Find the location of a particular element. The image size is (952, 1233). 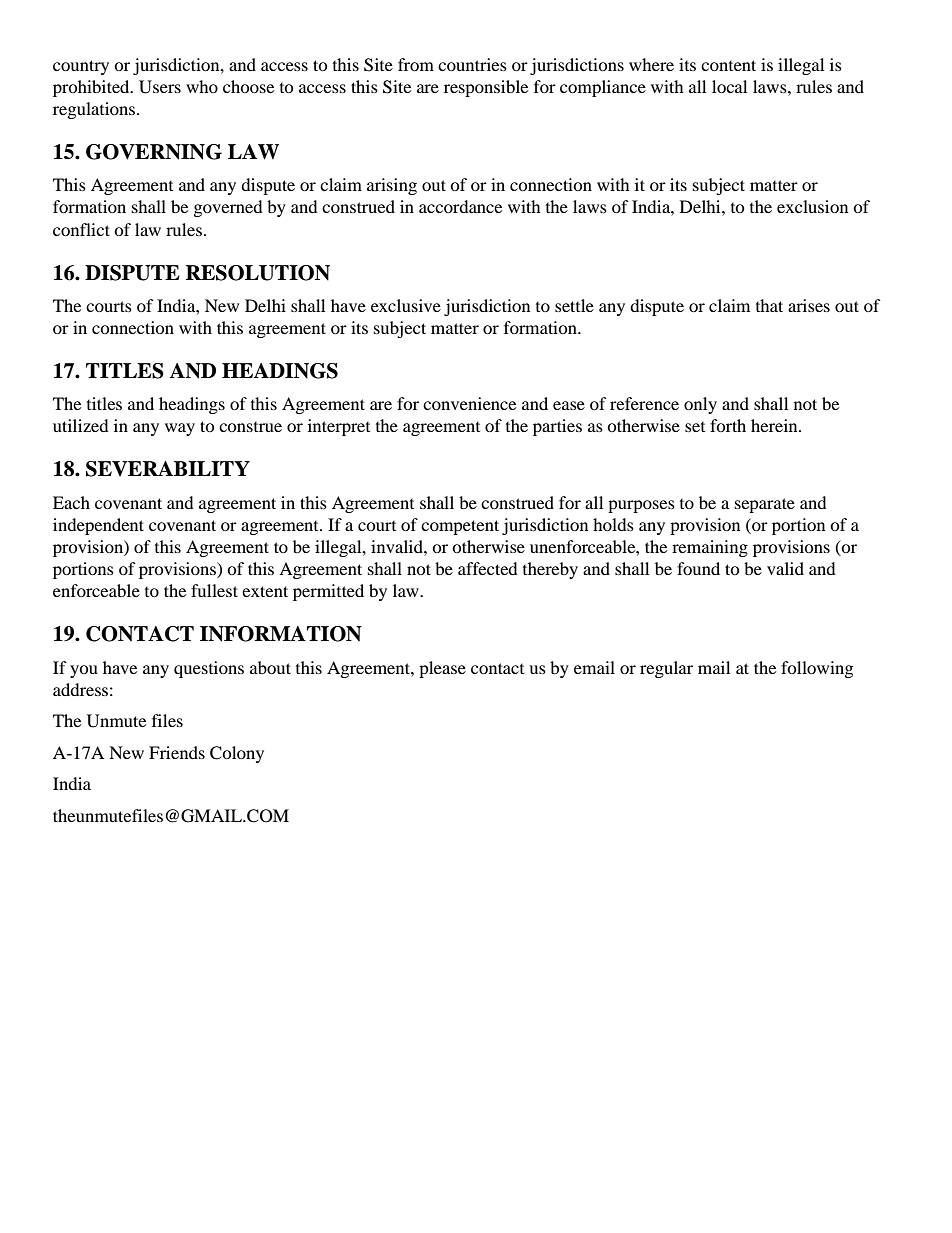

way is located at coordinates (180, 429).
